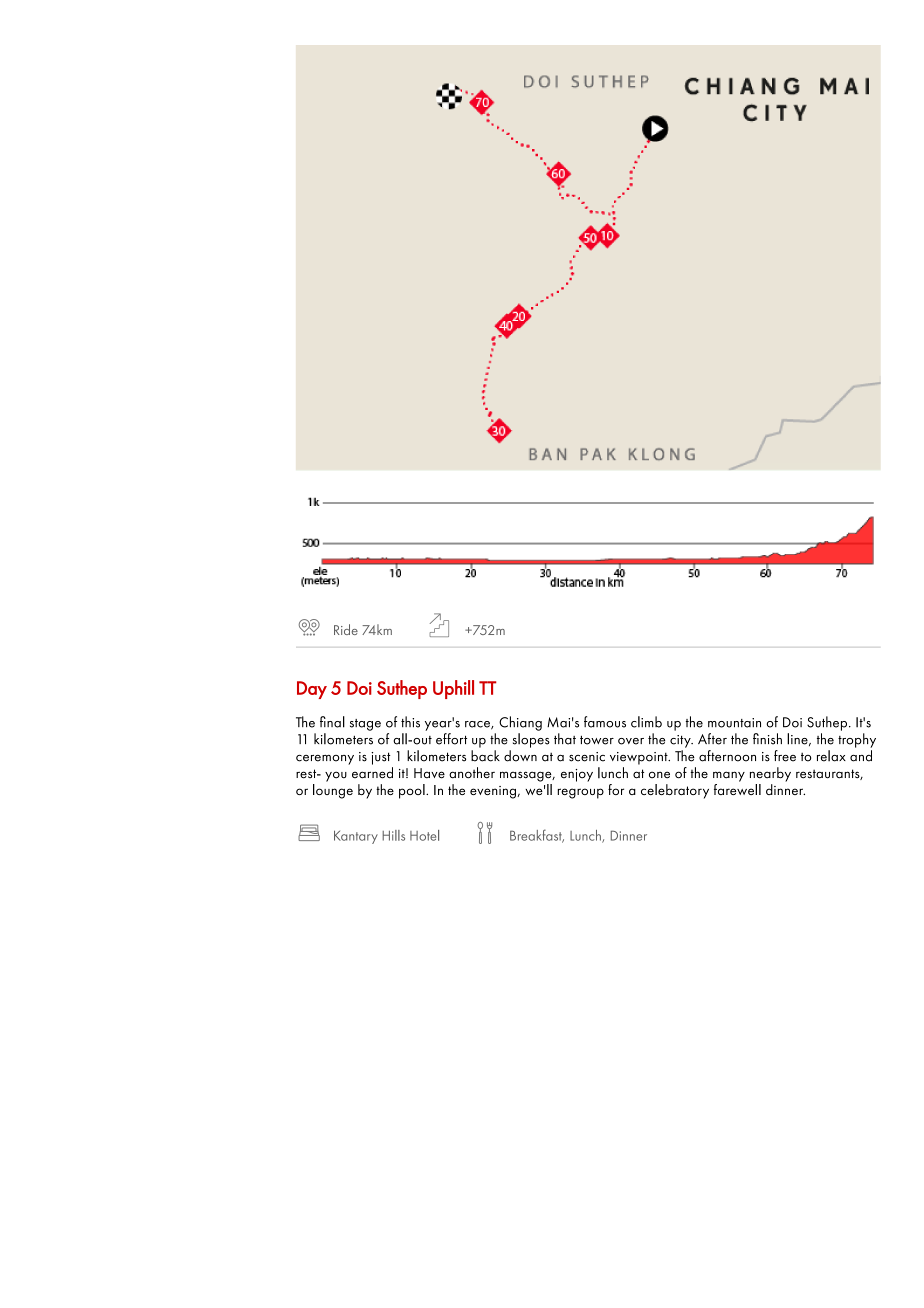 This screenshot has width=924, height=1308. I want to click on pool, so click(413, 791).
